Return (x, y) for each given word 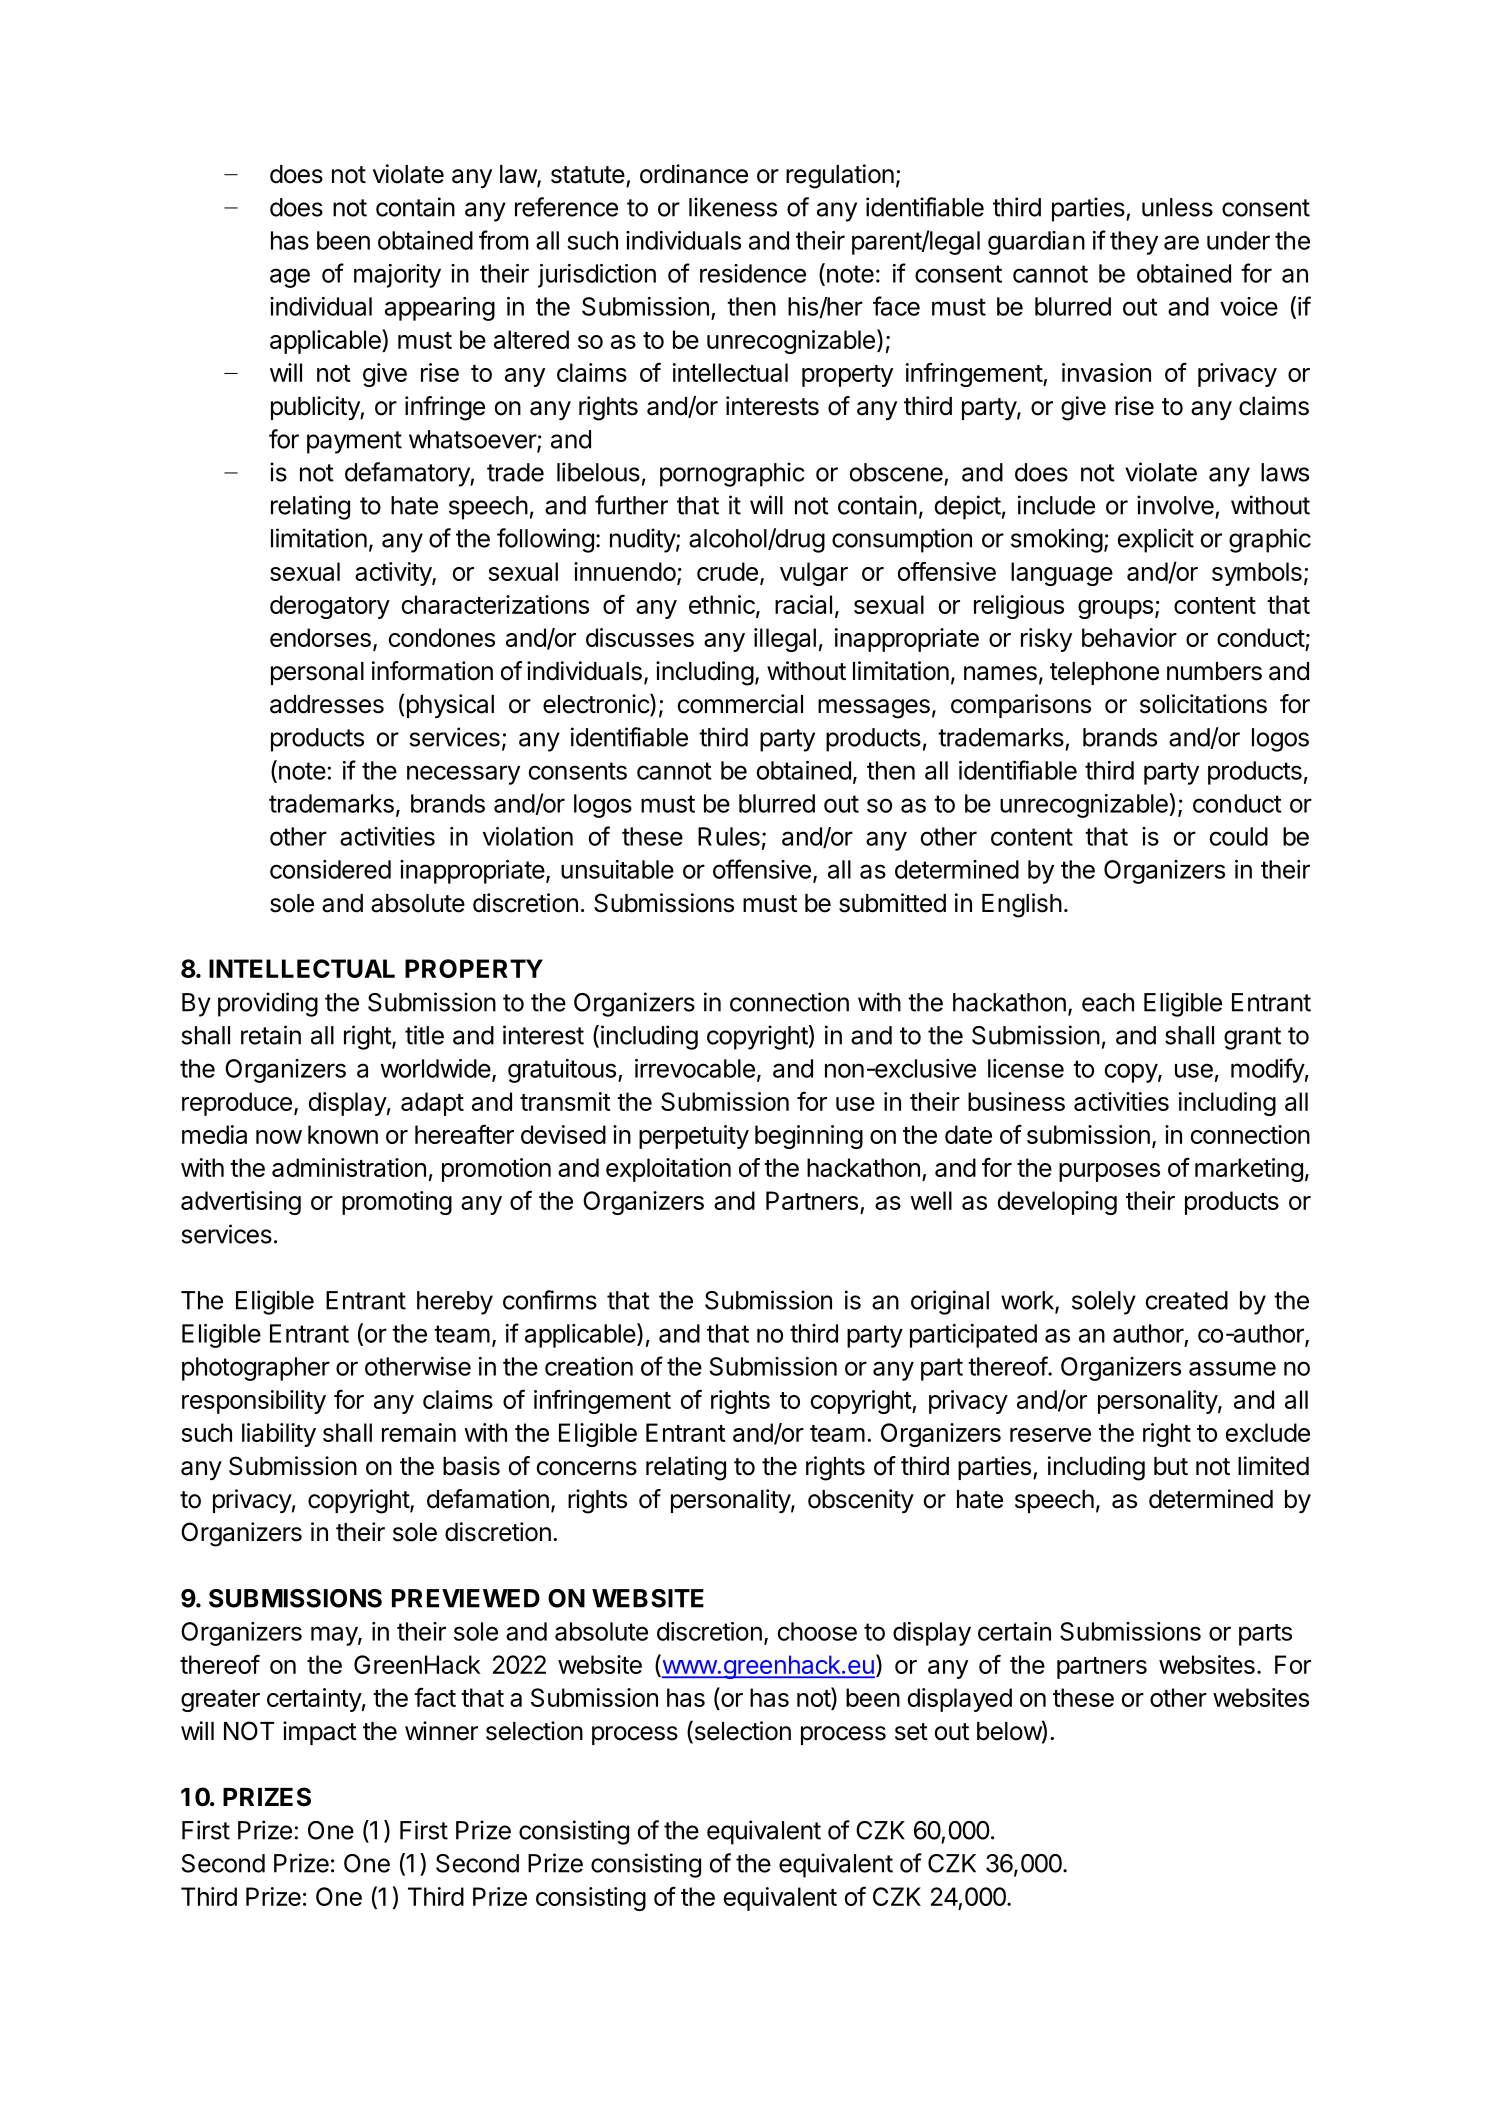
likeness (733, 207)
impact (320, 1733)
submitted (892, 903)
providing (268, 1004)
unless (1177, 207)
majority (397, 276)
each (1108, 1002)
